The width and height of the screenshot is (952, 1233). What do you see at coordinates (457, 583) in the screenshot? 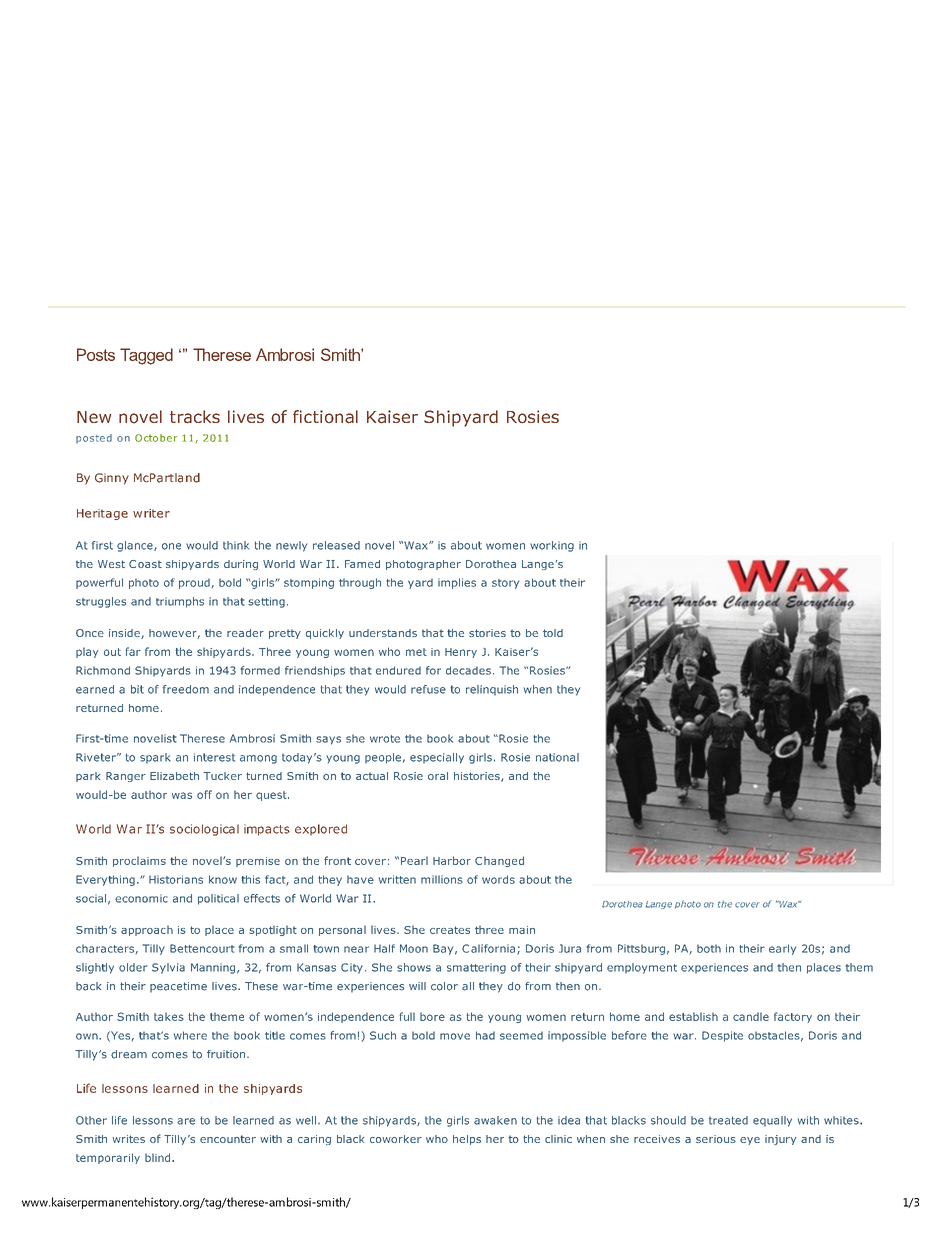
I see `implies` at bounding box center [457, 583].
